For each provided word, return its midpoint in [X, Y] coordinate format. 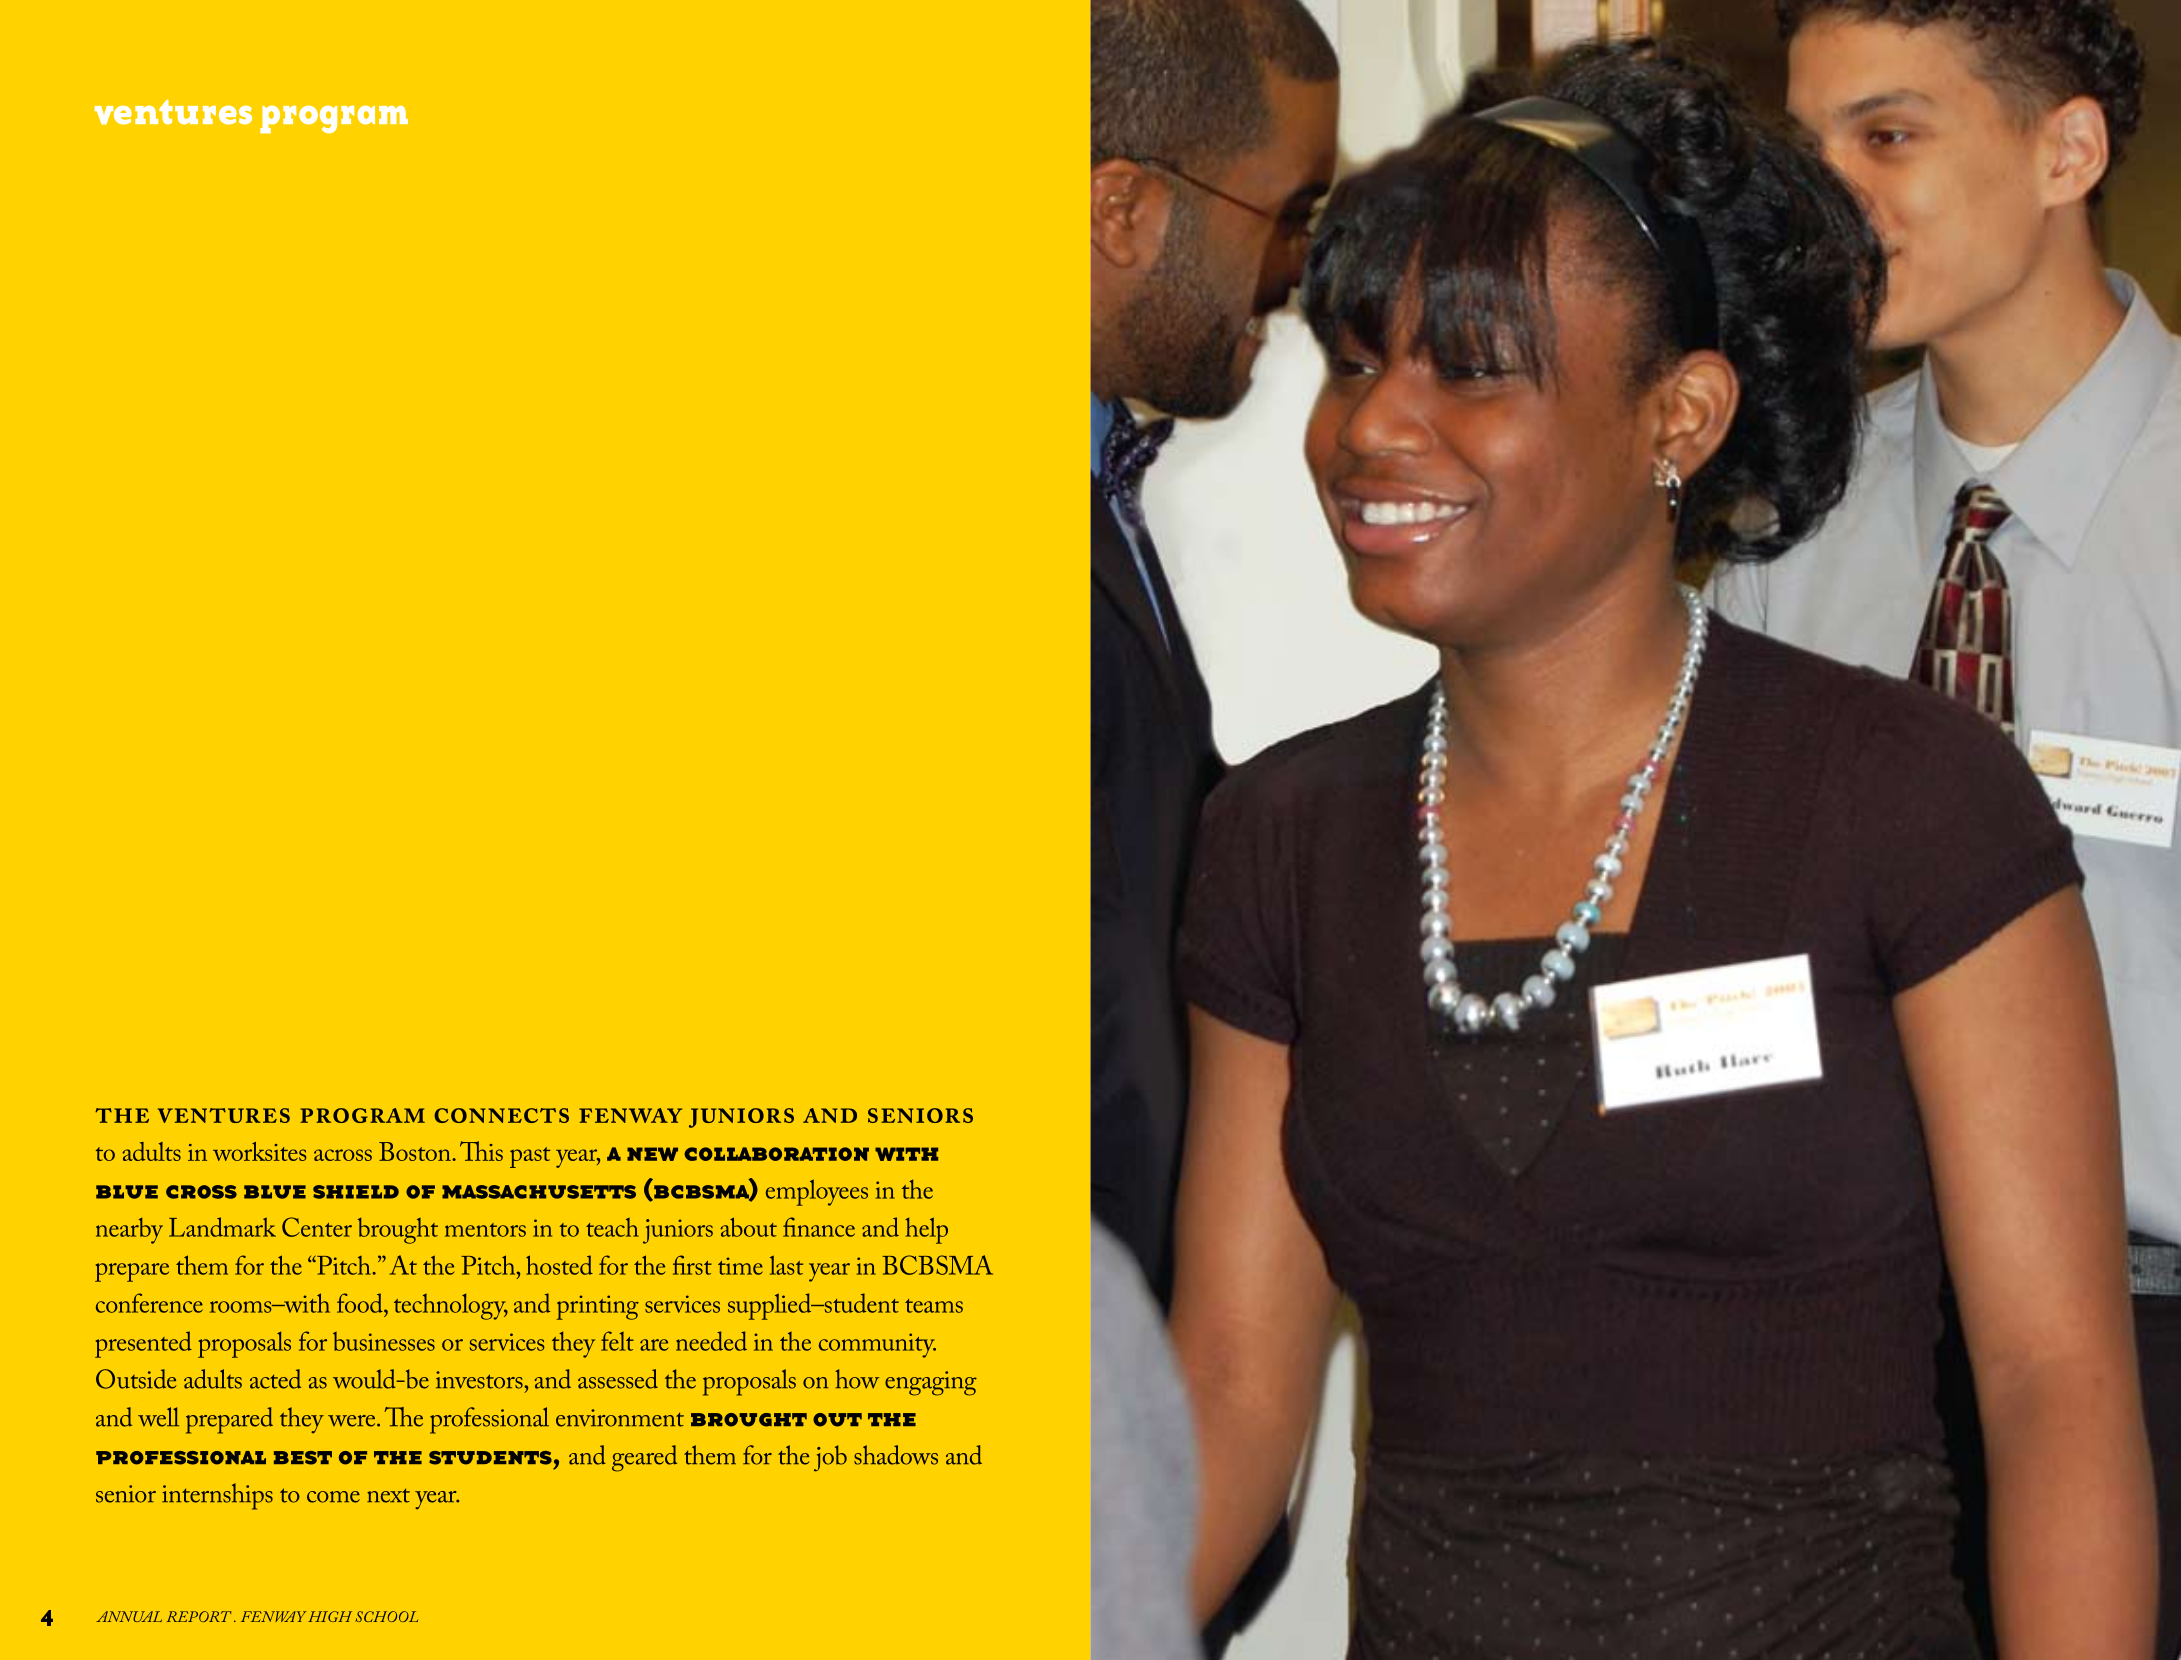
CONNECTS [501, 1115]
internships [217, 1496]
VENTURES [224, 1115]
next [388, 1495]
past [530, 1157]
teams [934, 1306]
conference [149, 1303]
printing [598, 1307]
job [830, 1458]
